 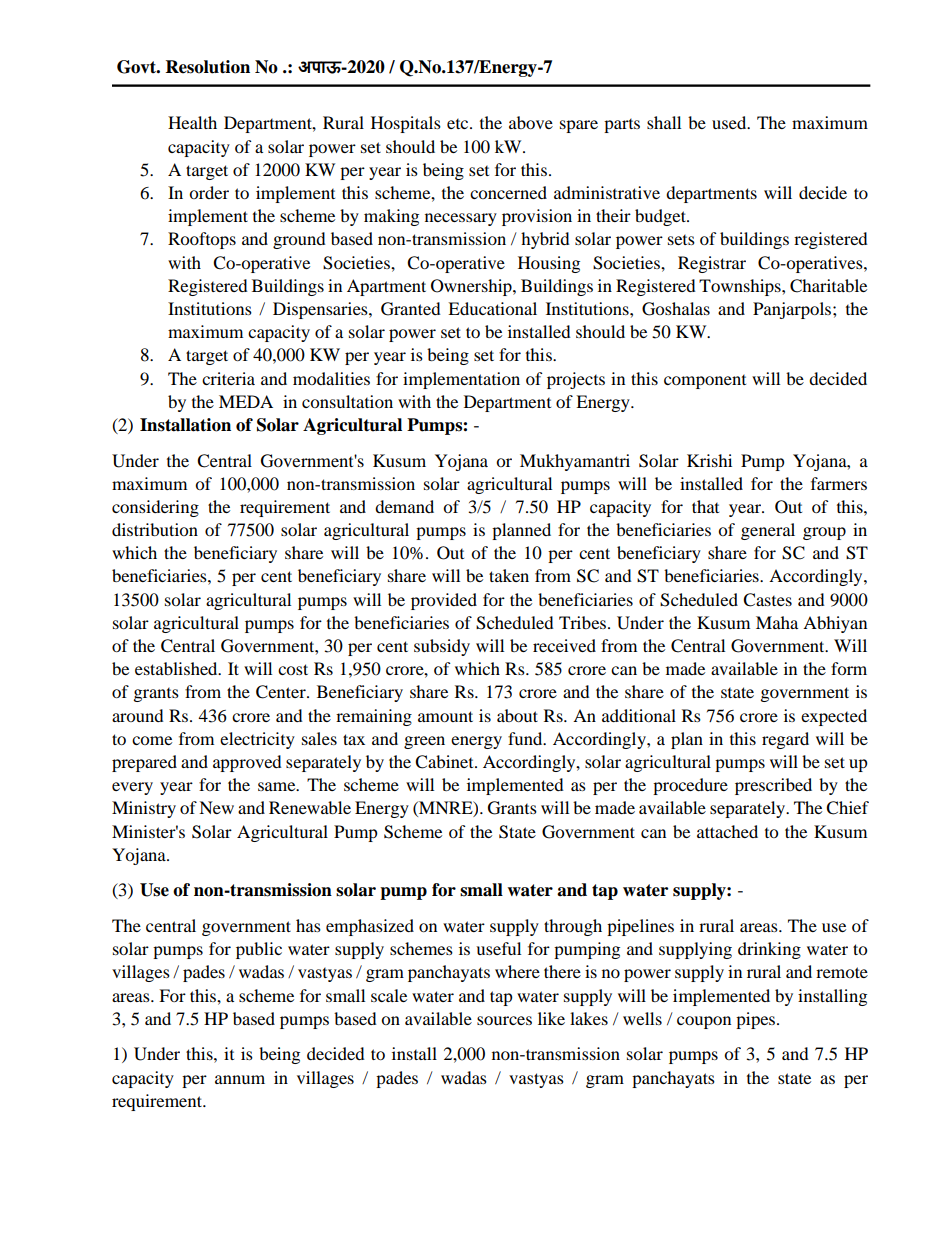 I want to click on etc, so click(x=459, y=124).
